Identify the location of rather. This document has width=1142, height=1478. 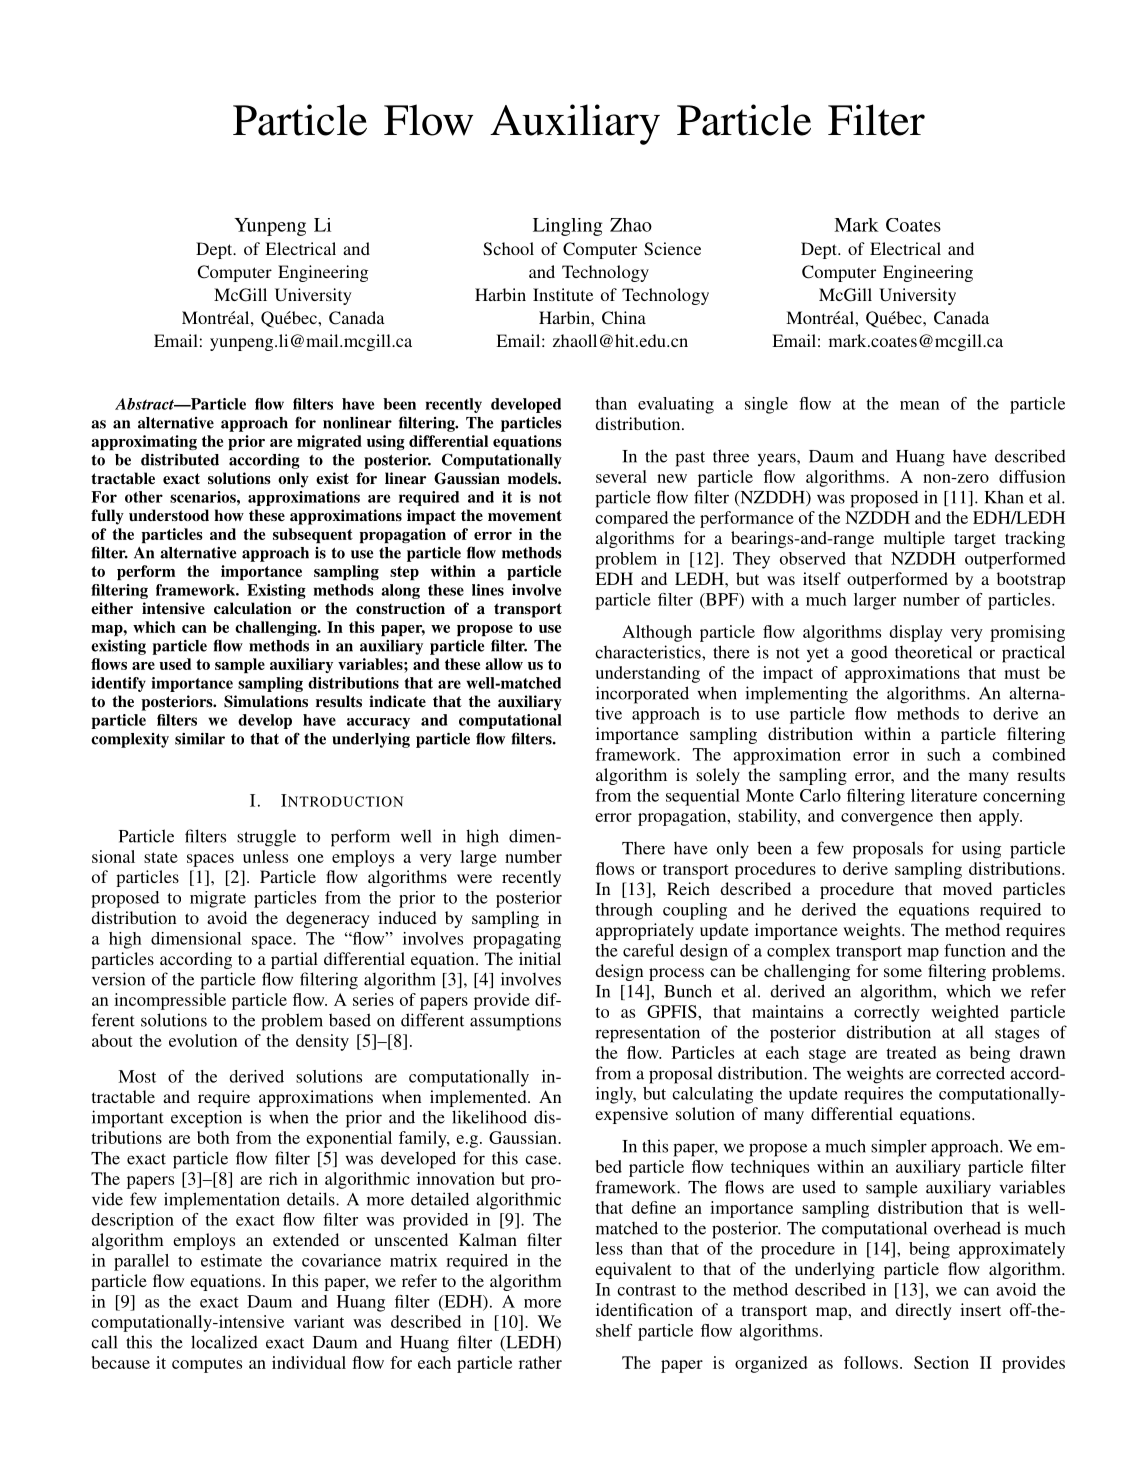
(540, 1362).
